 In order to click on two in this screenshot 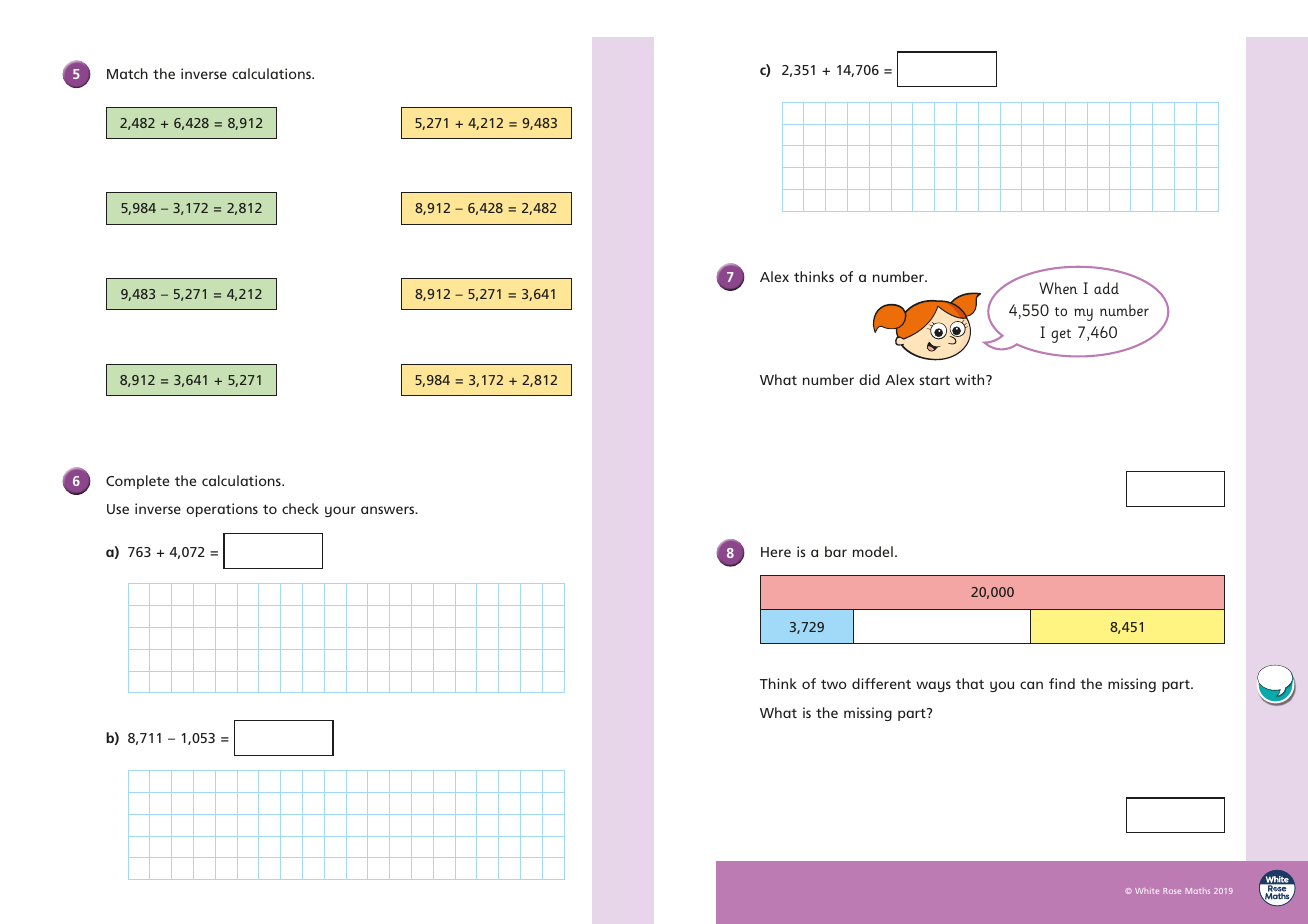, I will do `click(834, 684)`.
